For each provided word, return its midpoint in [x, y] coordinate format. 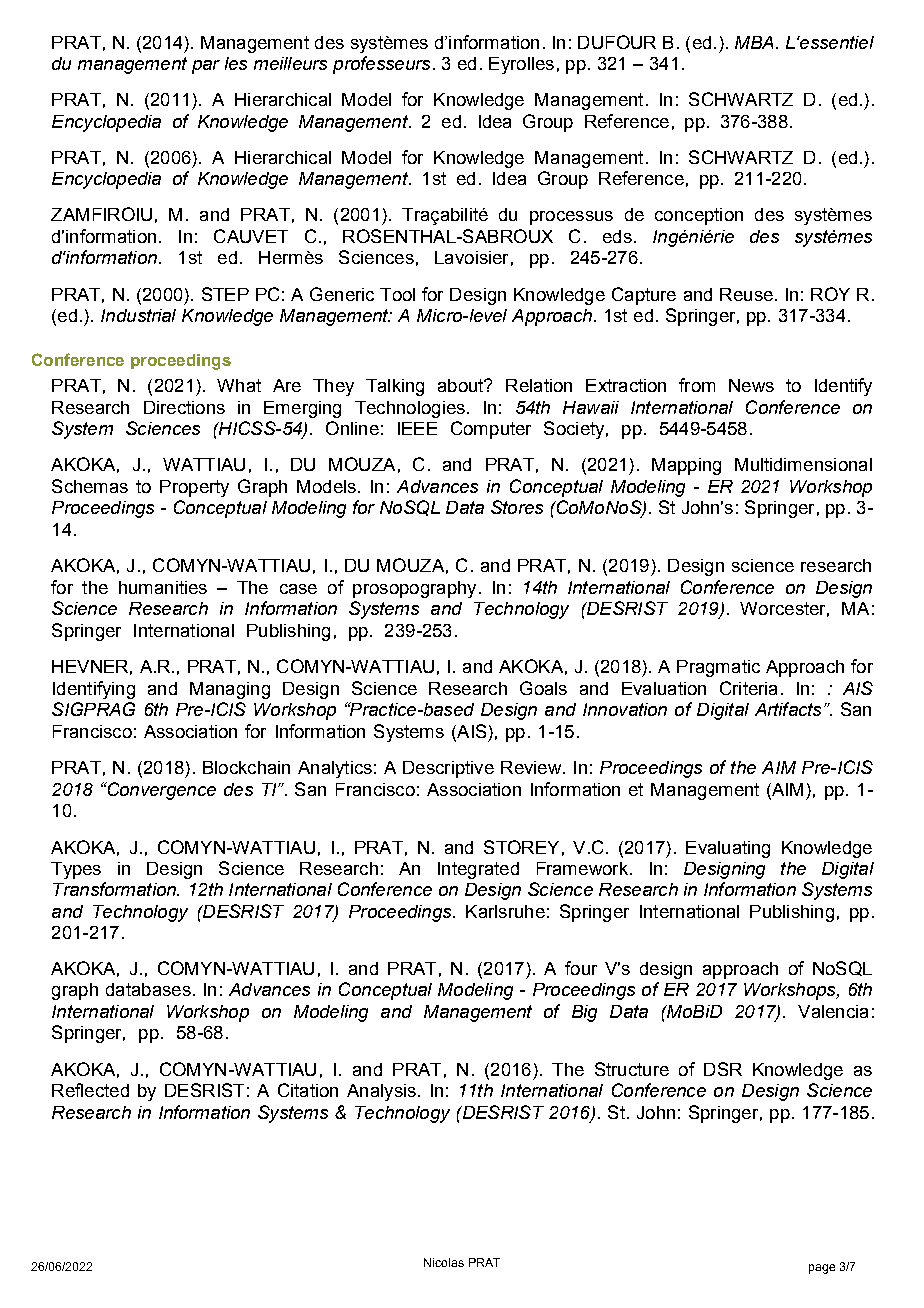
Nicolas [444, 1262]
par [206, 67]
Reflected [90, 1090]
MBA [754, 42]
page [822, 1269]
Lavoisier [471, 257]
